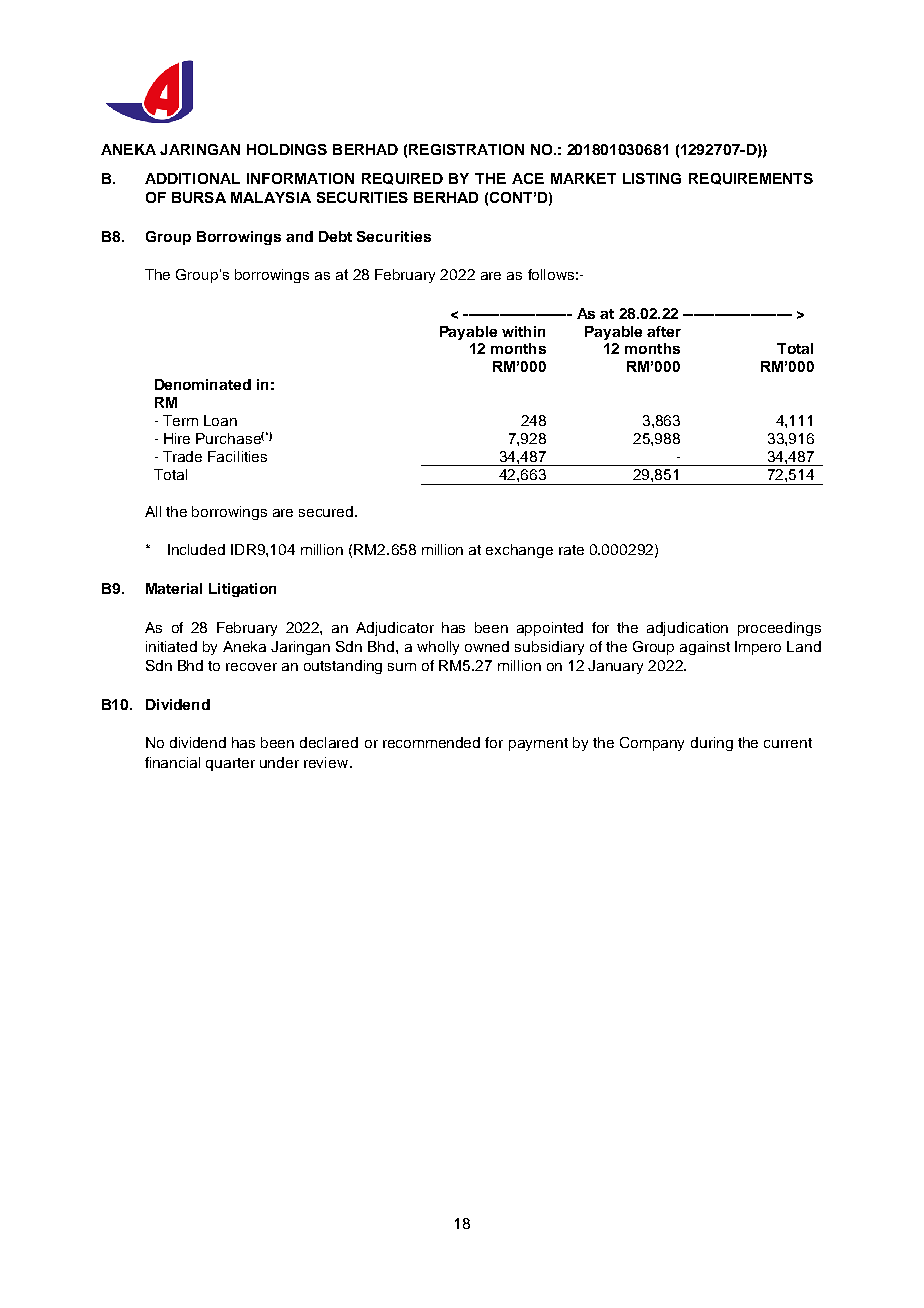 The image size is (924, 1308). I want to click on after, so click(664, 331).
